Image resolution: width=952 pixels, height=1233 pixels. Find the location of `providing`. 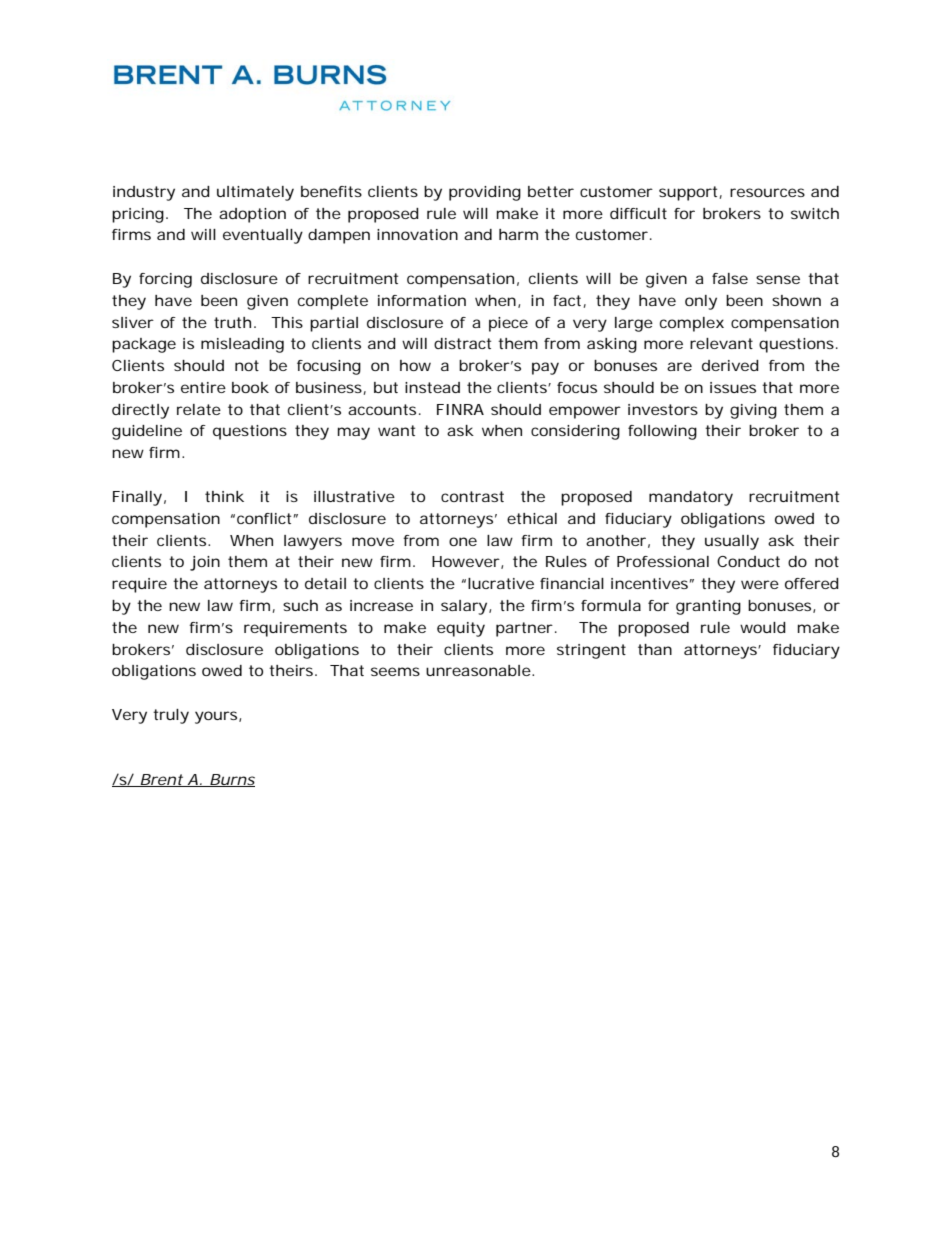

providing is located at coordinates (485, 193).
